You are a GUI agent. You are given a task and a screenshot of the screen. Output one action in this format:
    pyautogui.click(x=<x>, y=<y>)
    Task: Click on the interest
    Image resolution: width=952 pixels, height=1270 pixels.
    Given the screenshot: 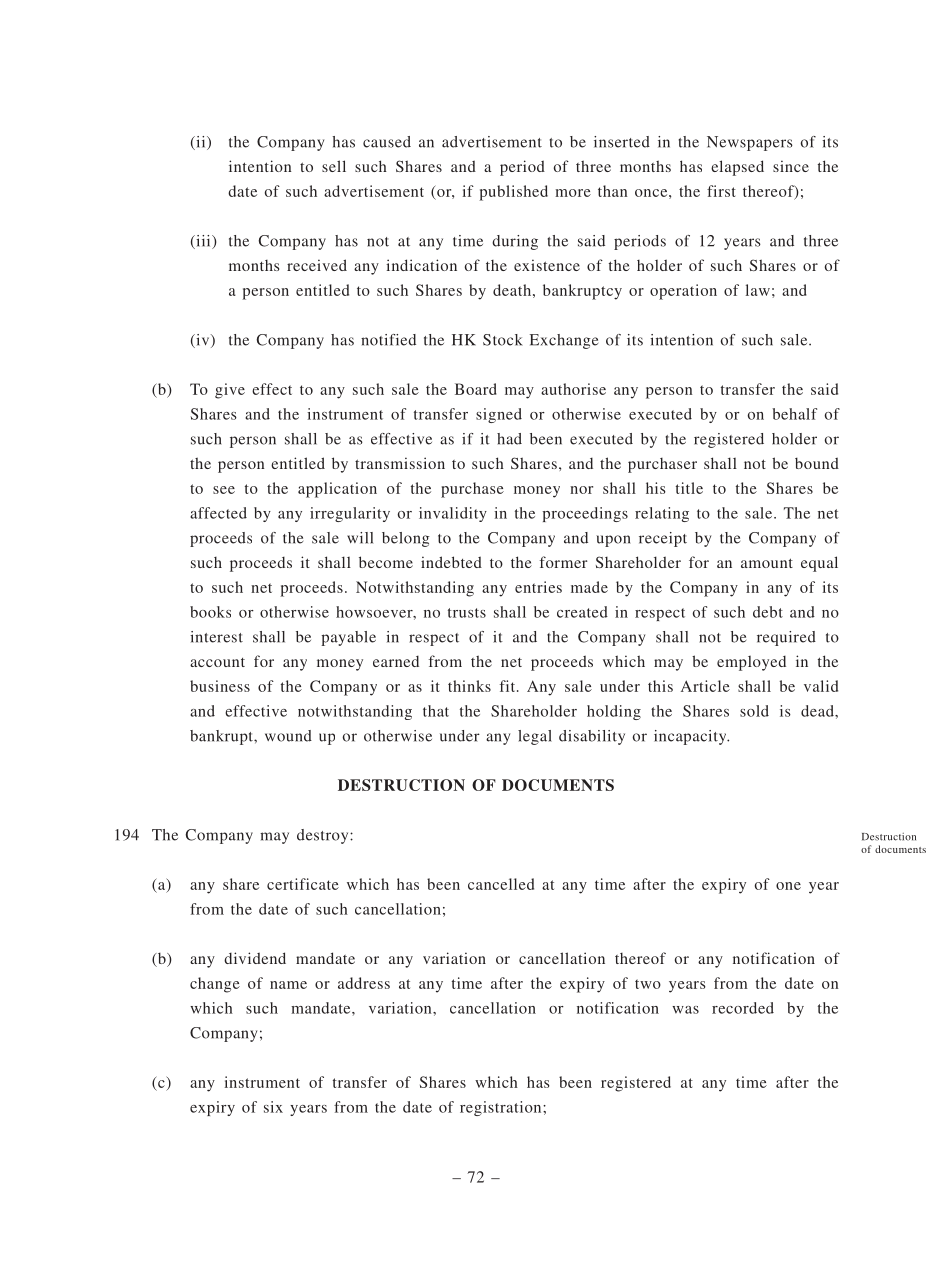 What is the action you would take?
    pyautogui.click(x=216, y=637)
